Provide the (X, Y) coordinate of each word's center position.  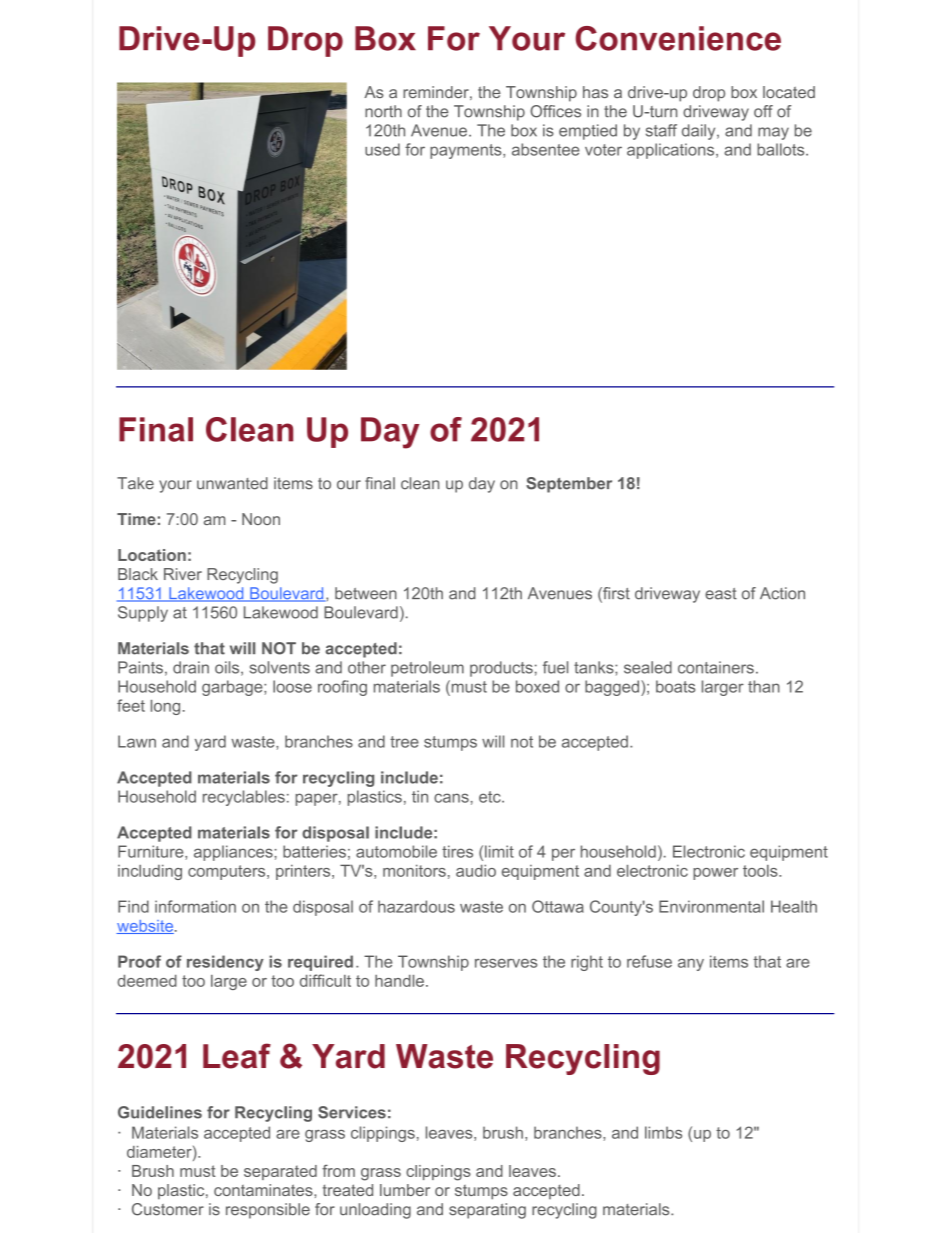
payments (467, 151)
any (691, 964)
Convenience (678, 38)
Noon (261, 519)
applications (672, 151)
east (721, 594)
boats (675, 686)
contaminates (264, 1190)
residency (225, 963)
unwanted (232, 483)
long (165, 707)
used (382, 149)
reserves (506, 963)
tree (404, 742)
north (383, 111)
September (569, 485)
